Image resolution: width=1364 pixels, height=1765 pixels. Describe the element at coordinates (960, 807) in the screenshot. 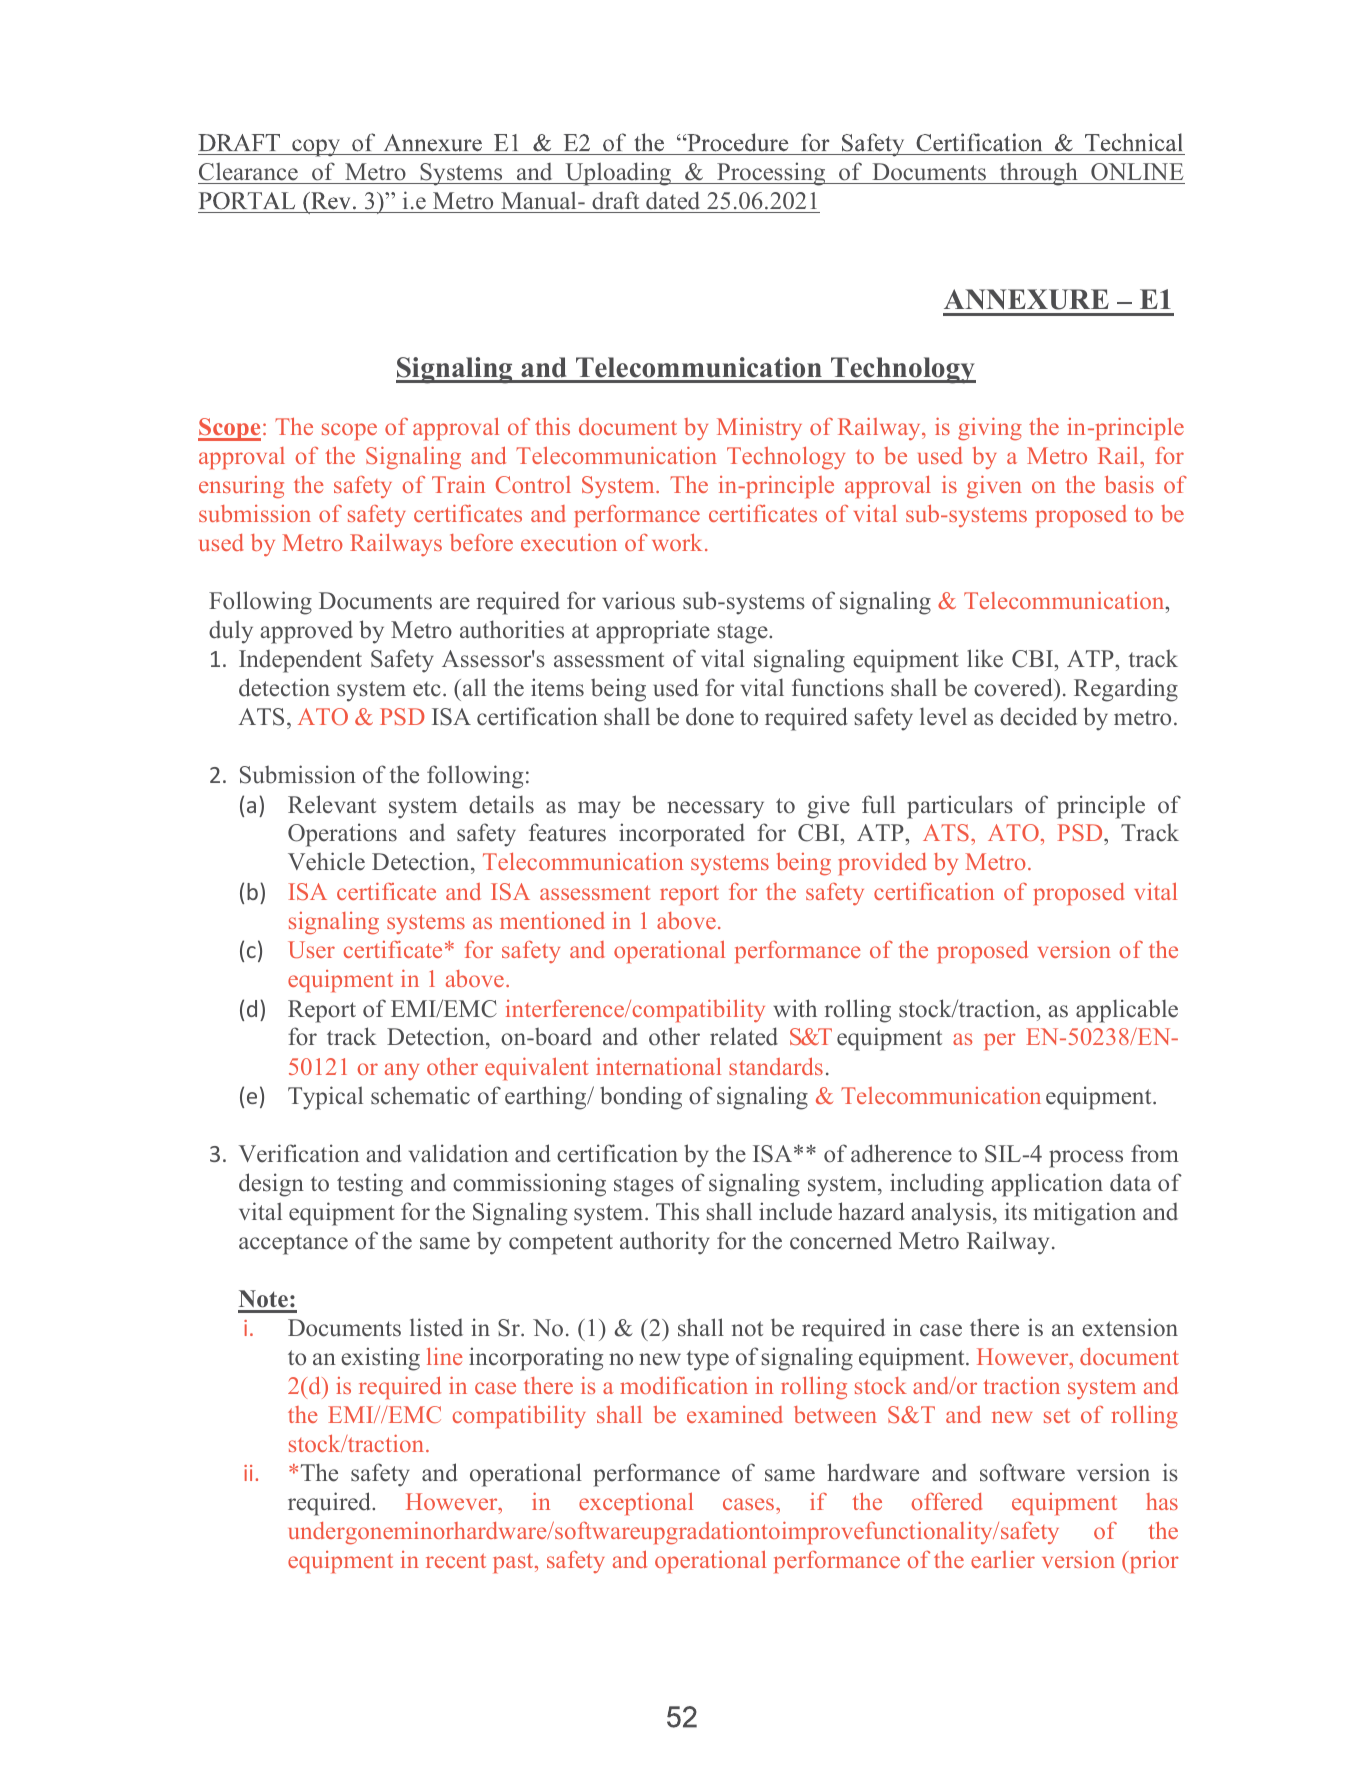

I see `particulars` at that location.
